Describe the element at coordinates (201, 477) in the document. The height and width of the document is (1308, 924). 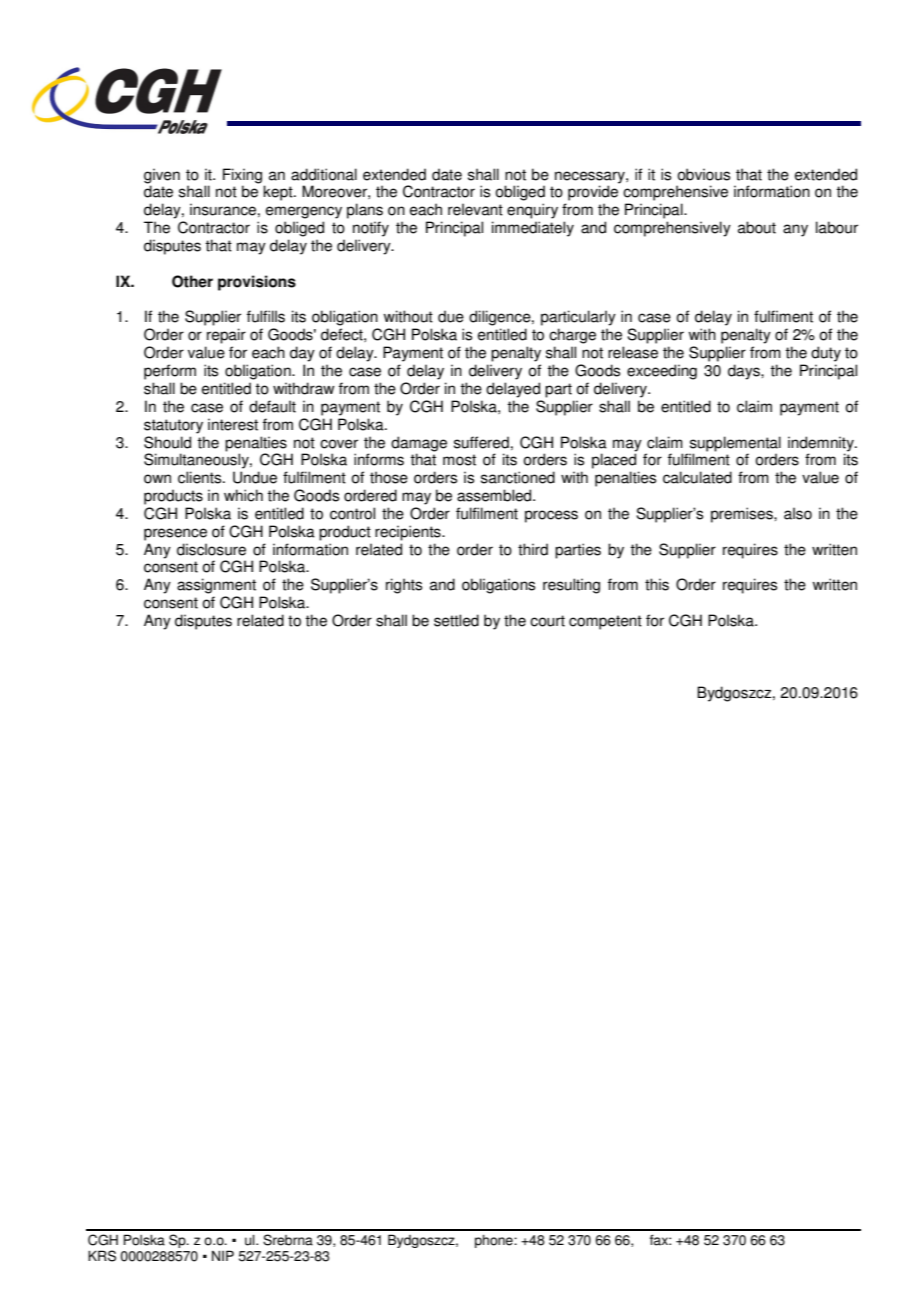
I see `clients` at that location.
